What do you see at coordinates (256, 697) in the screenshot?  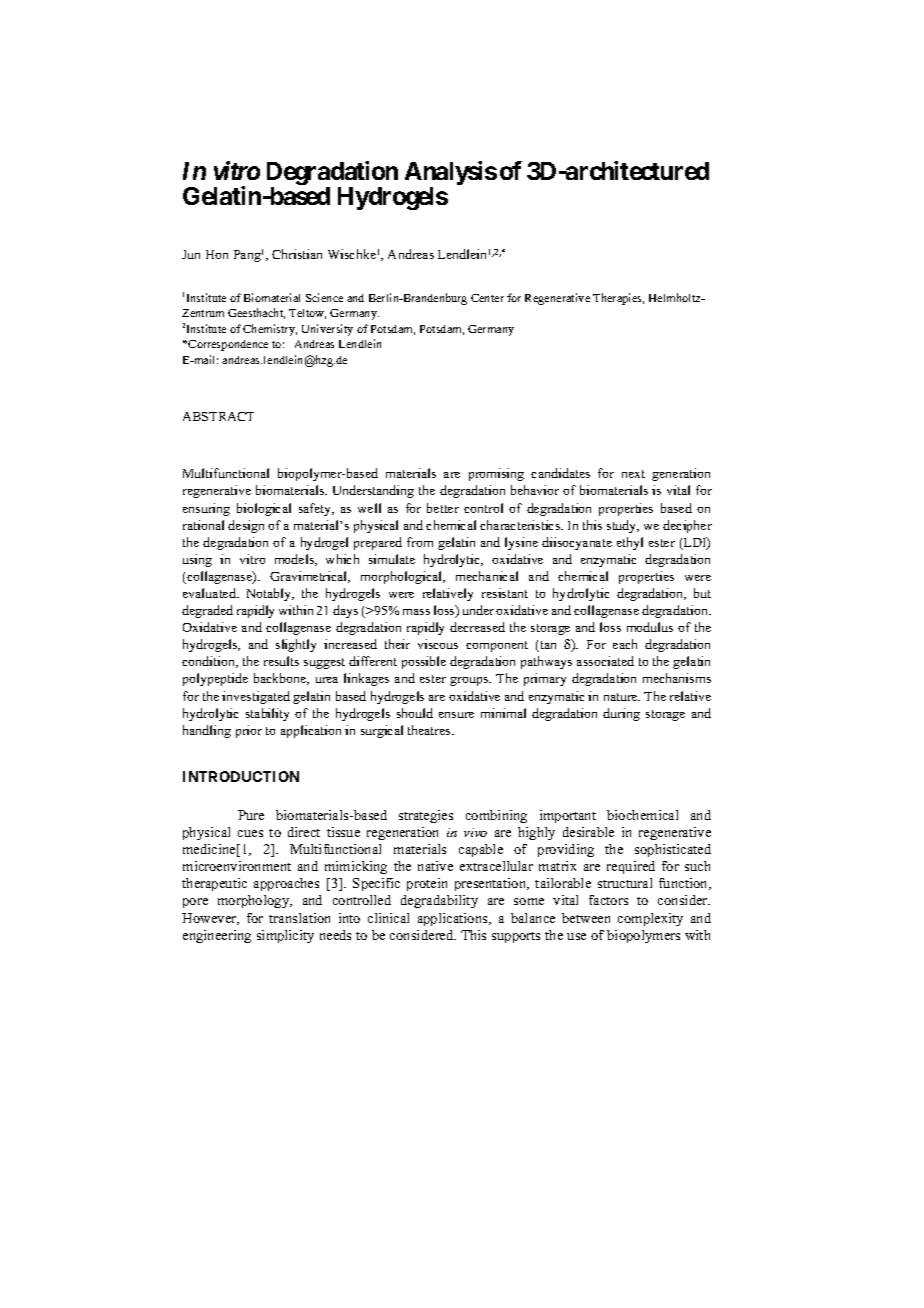 I see `investigated` at bounding box center [256, 697].
